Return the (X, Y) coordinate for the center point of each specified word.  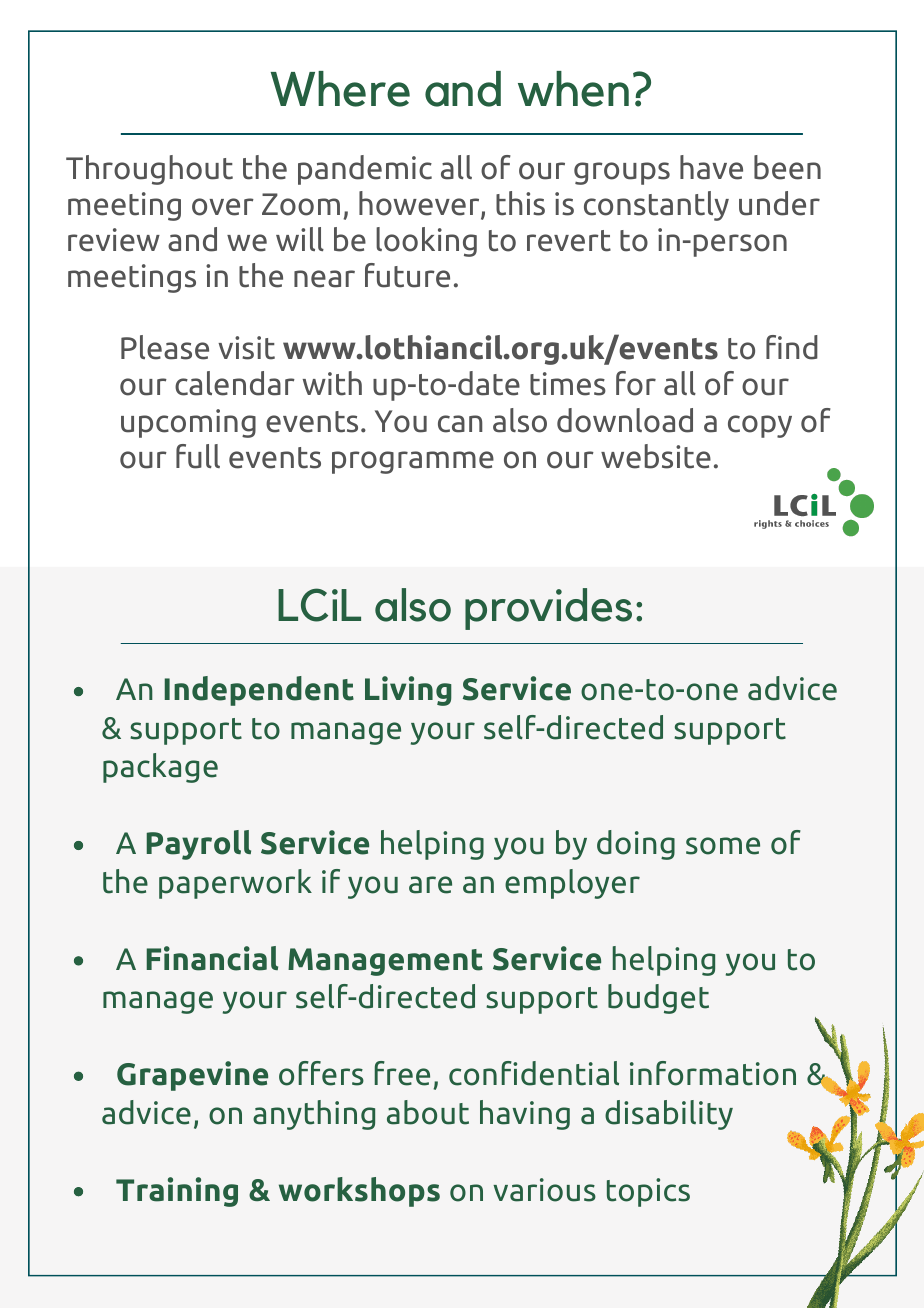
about (428, 1112)
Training (177, 1192)
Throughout (149, 170)
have (711, 167)
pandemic (365, 170)
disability (669, 1115)
